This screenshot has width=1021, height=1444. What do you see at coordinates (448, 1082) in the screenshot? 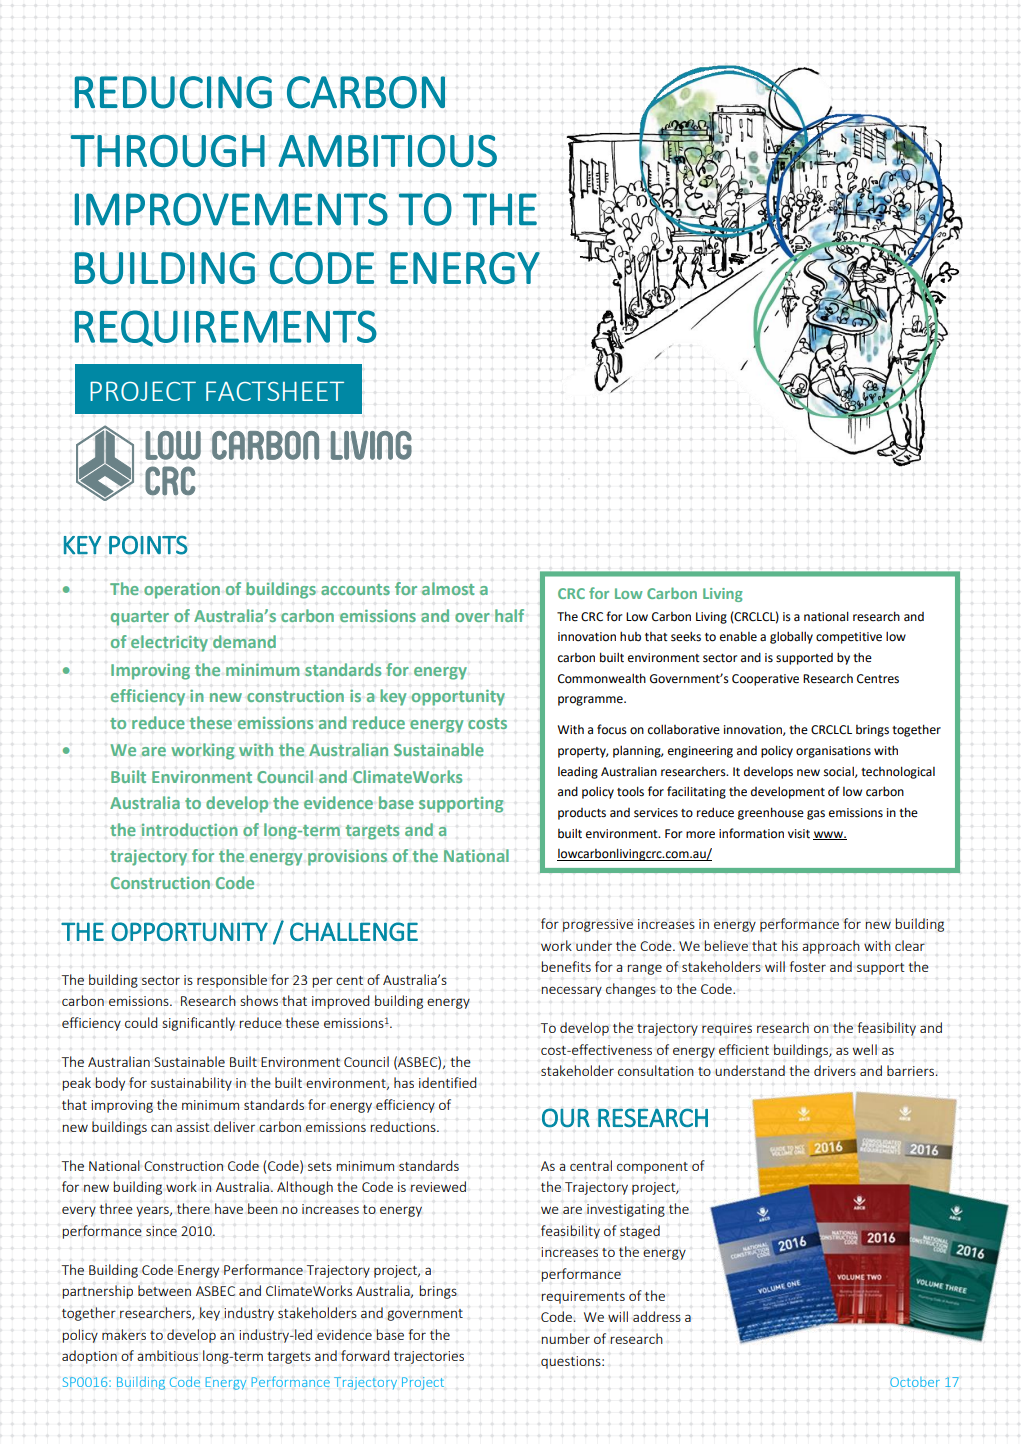
I see `identified` at bounding box center [448, 1082].
